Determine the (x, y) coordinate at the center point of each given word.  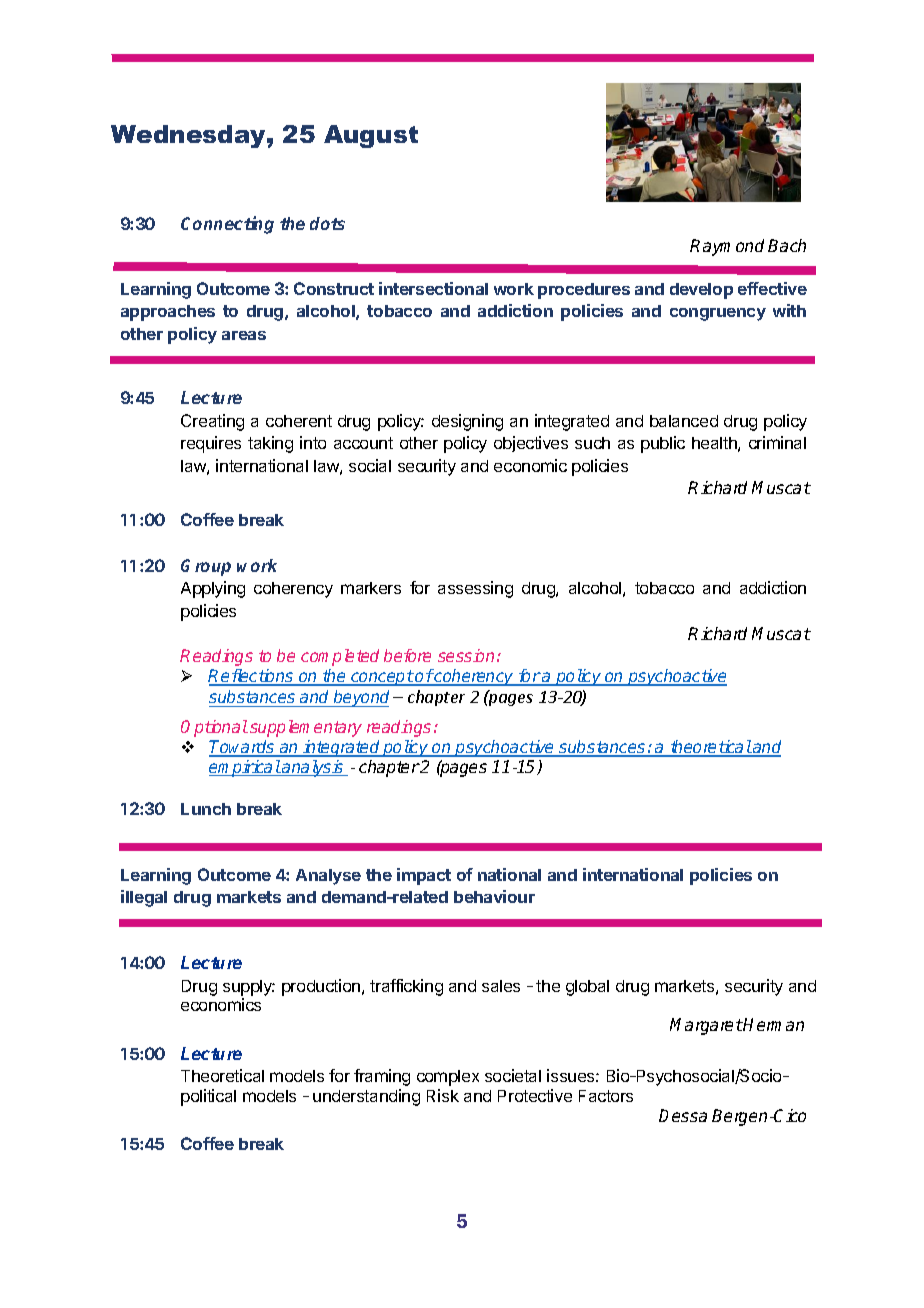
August (371, 136)
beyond (360, 698)
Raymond (727, 247)
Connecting (227, 225)
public (663, 444)
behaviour (494, 896)
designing (467, 422)
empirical (245, 768)
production (322, 987)
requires (211, 444)
